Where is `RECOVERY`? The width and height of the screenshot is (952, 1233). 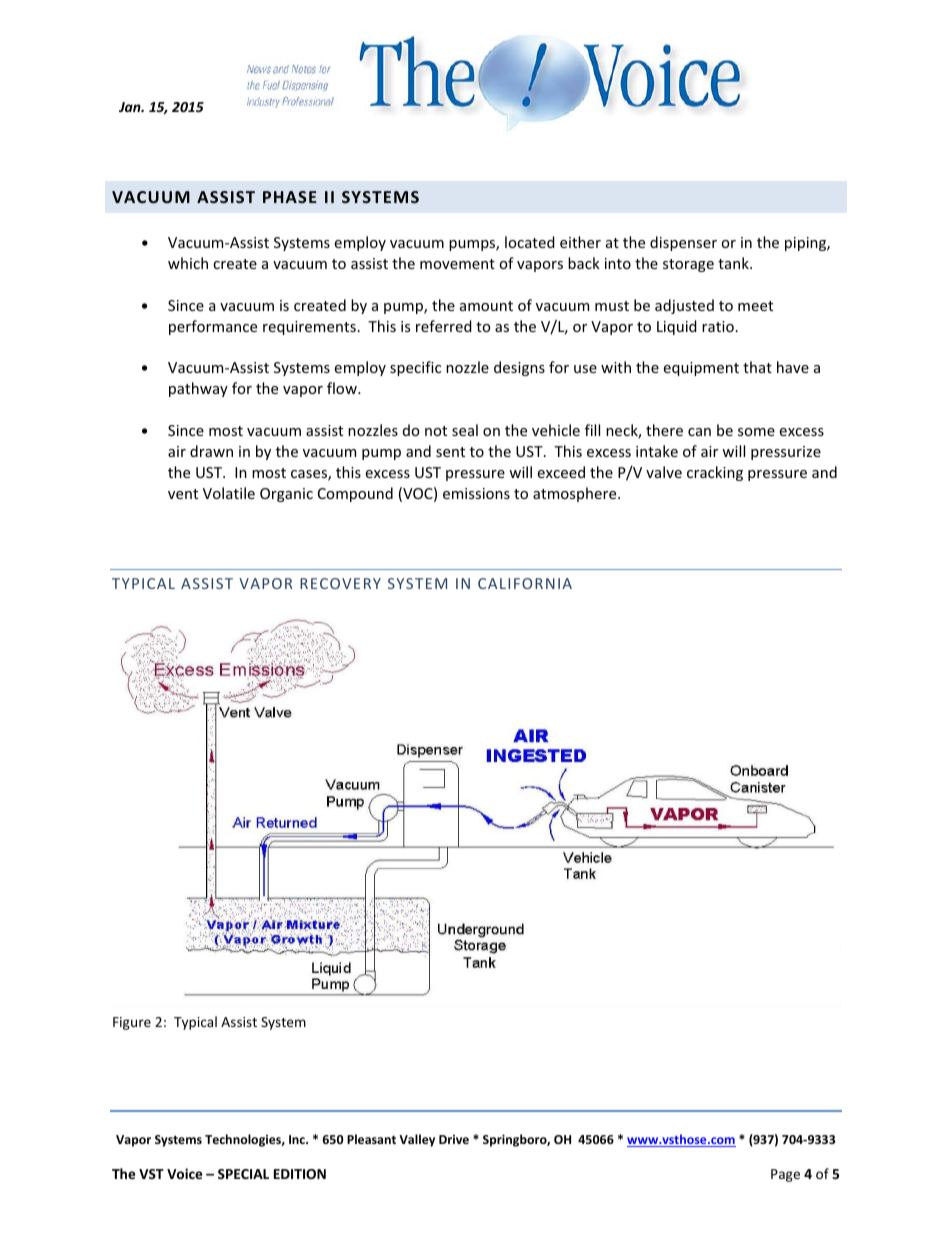
RECOVERY is located at coordinates (340, 583).
